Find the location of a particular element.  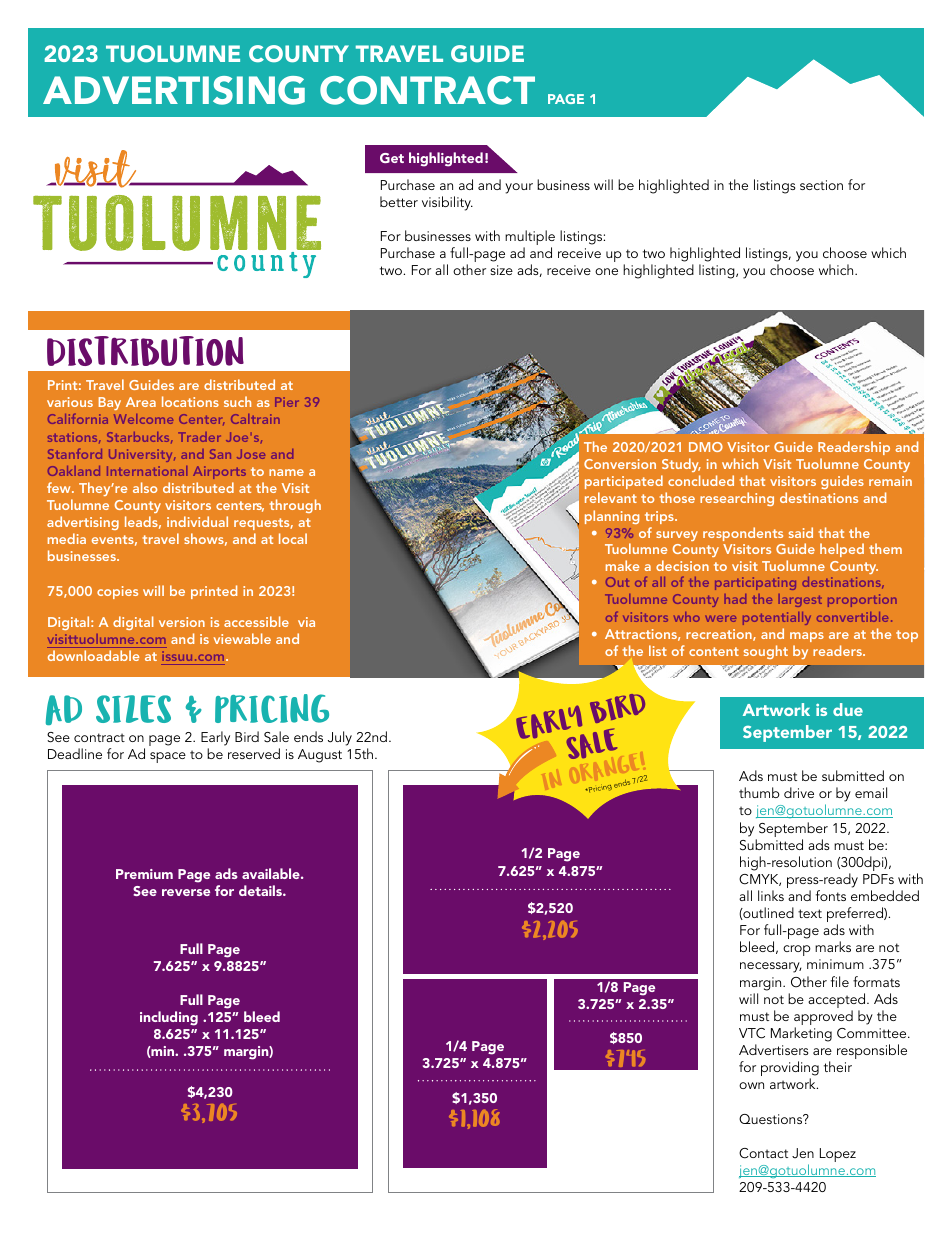

Get is located at coordinates (392, 158).
